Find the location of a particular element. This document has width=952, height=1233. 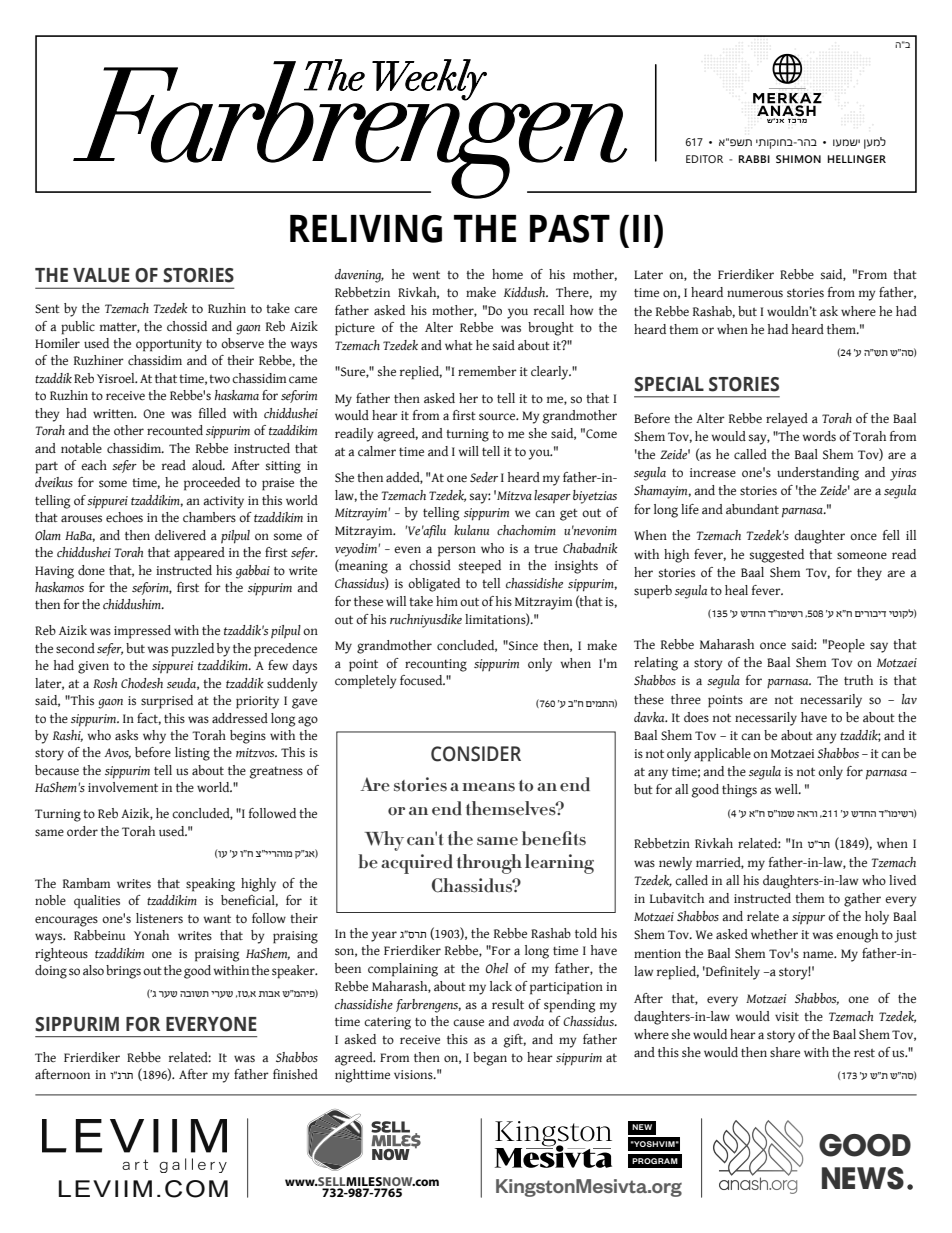

SHIMON is located at coordinates (798, 159).
